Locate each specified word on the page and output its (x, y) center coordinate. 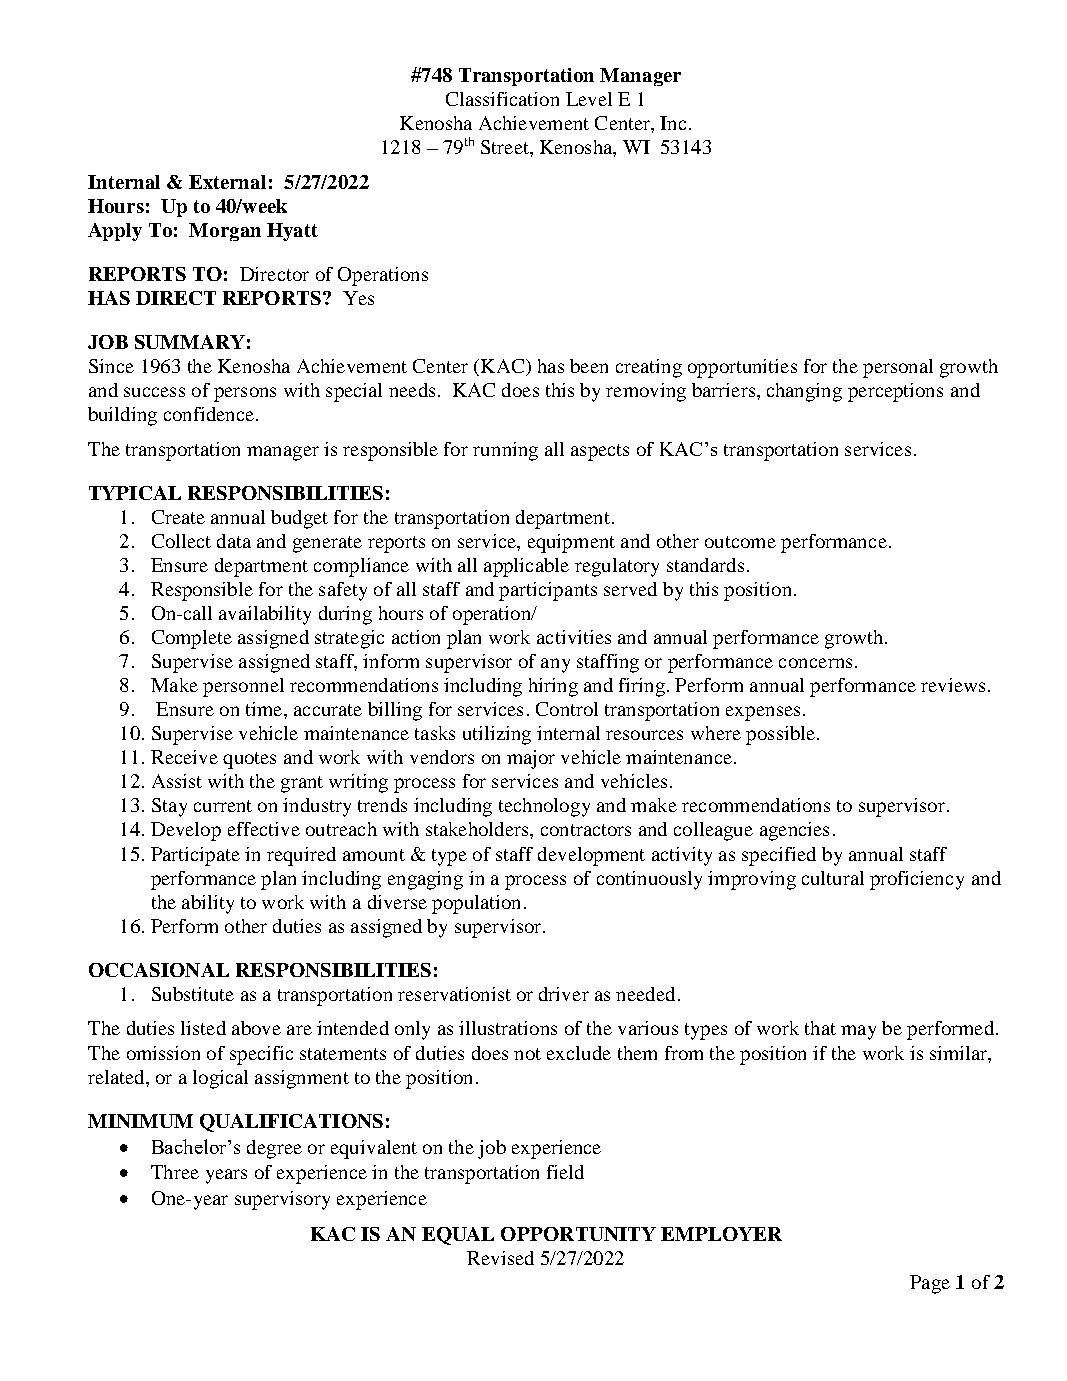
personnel (243, 687)
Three (175, 1172)
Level (589, 99)
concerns (815, 663)
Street (506, 147)
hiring (553, 687)
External (227, 182)
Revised (500, 1258)
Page (930, 1284)
